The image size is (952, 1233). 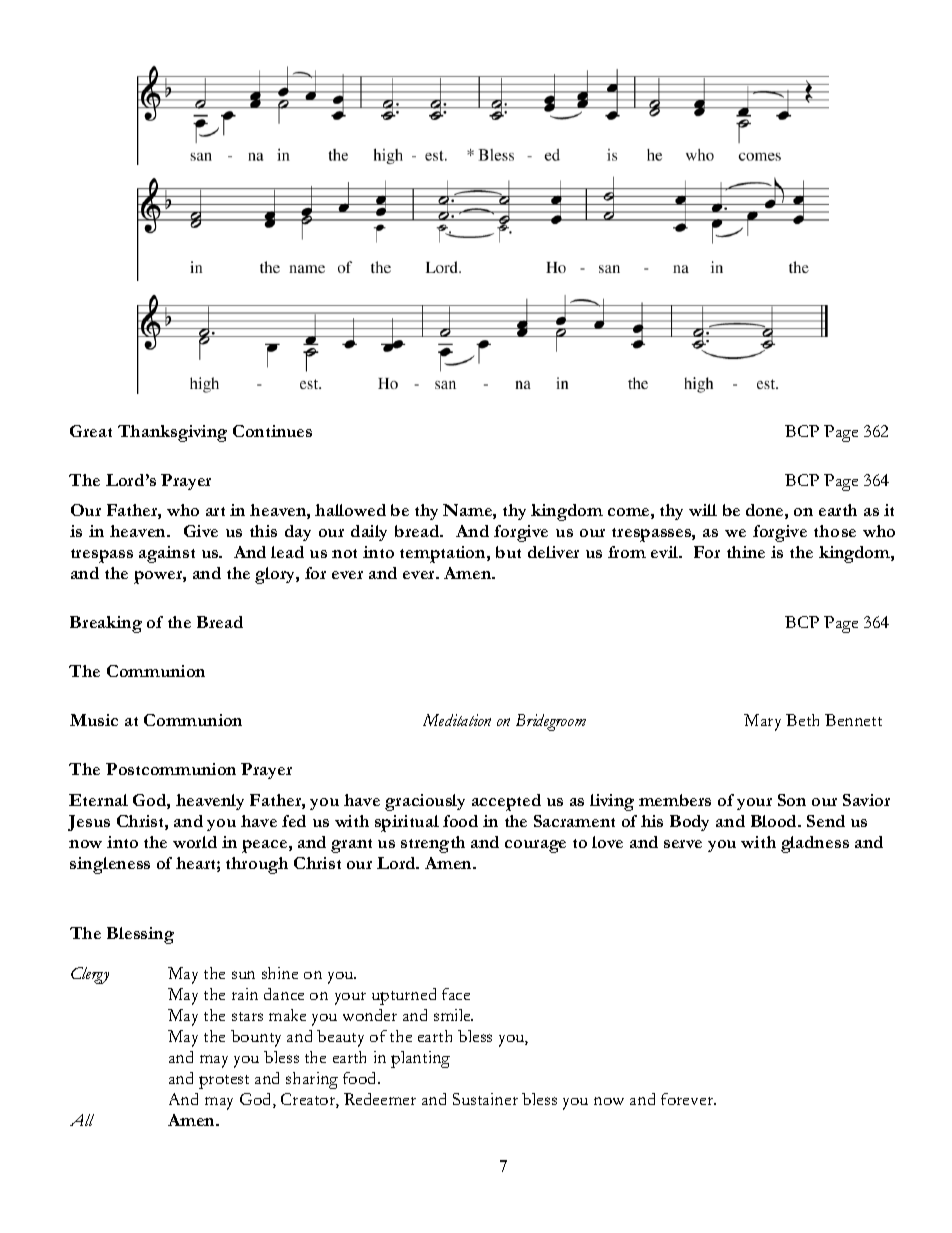 I want to click on smile, so click(x=453, y=1015).
